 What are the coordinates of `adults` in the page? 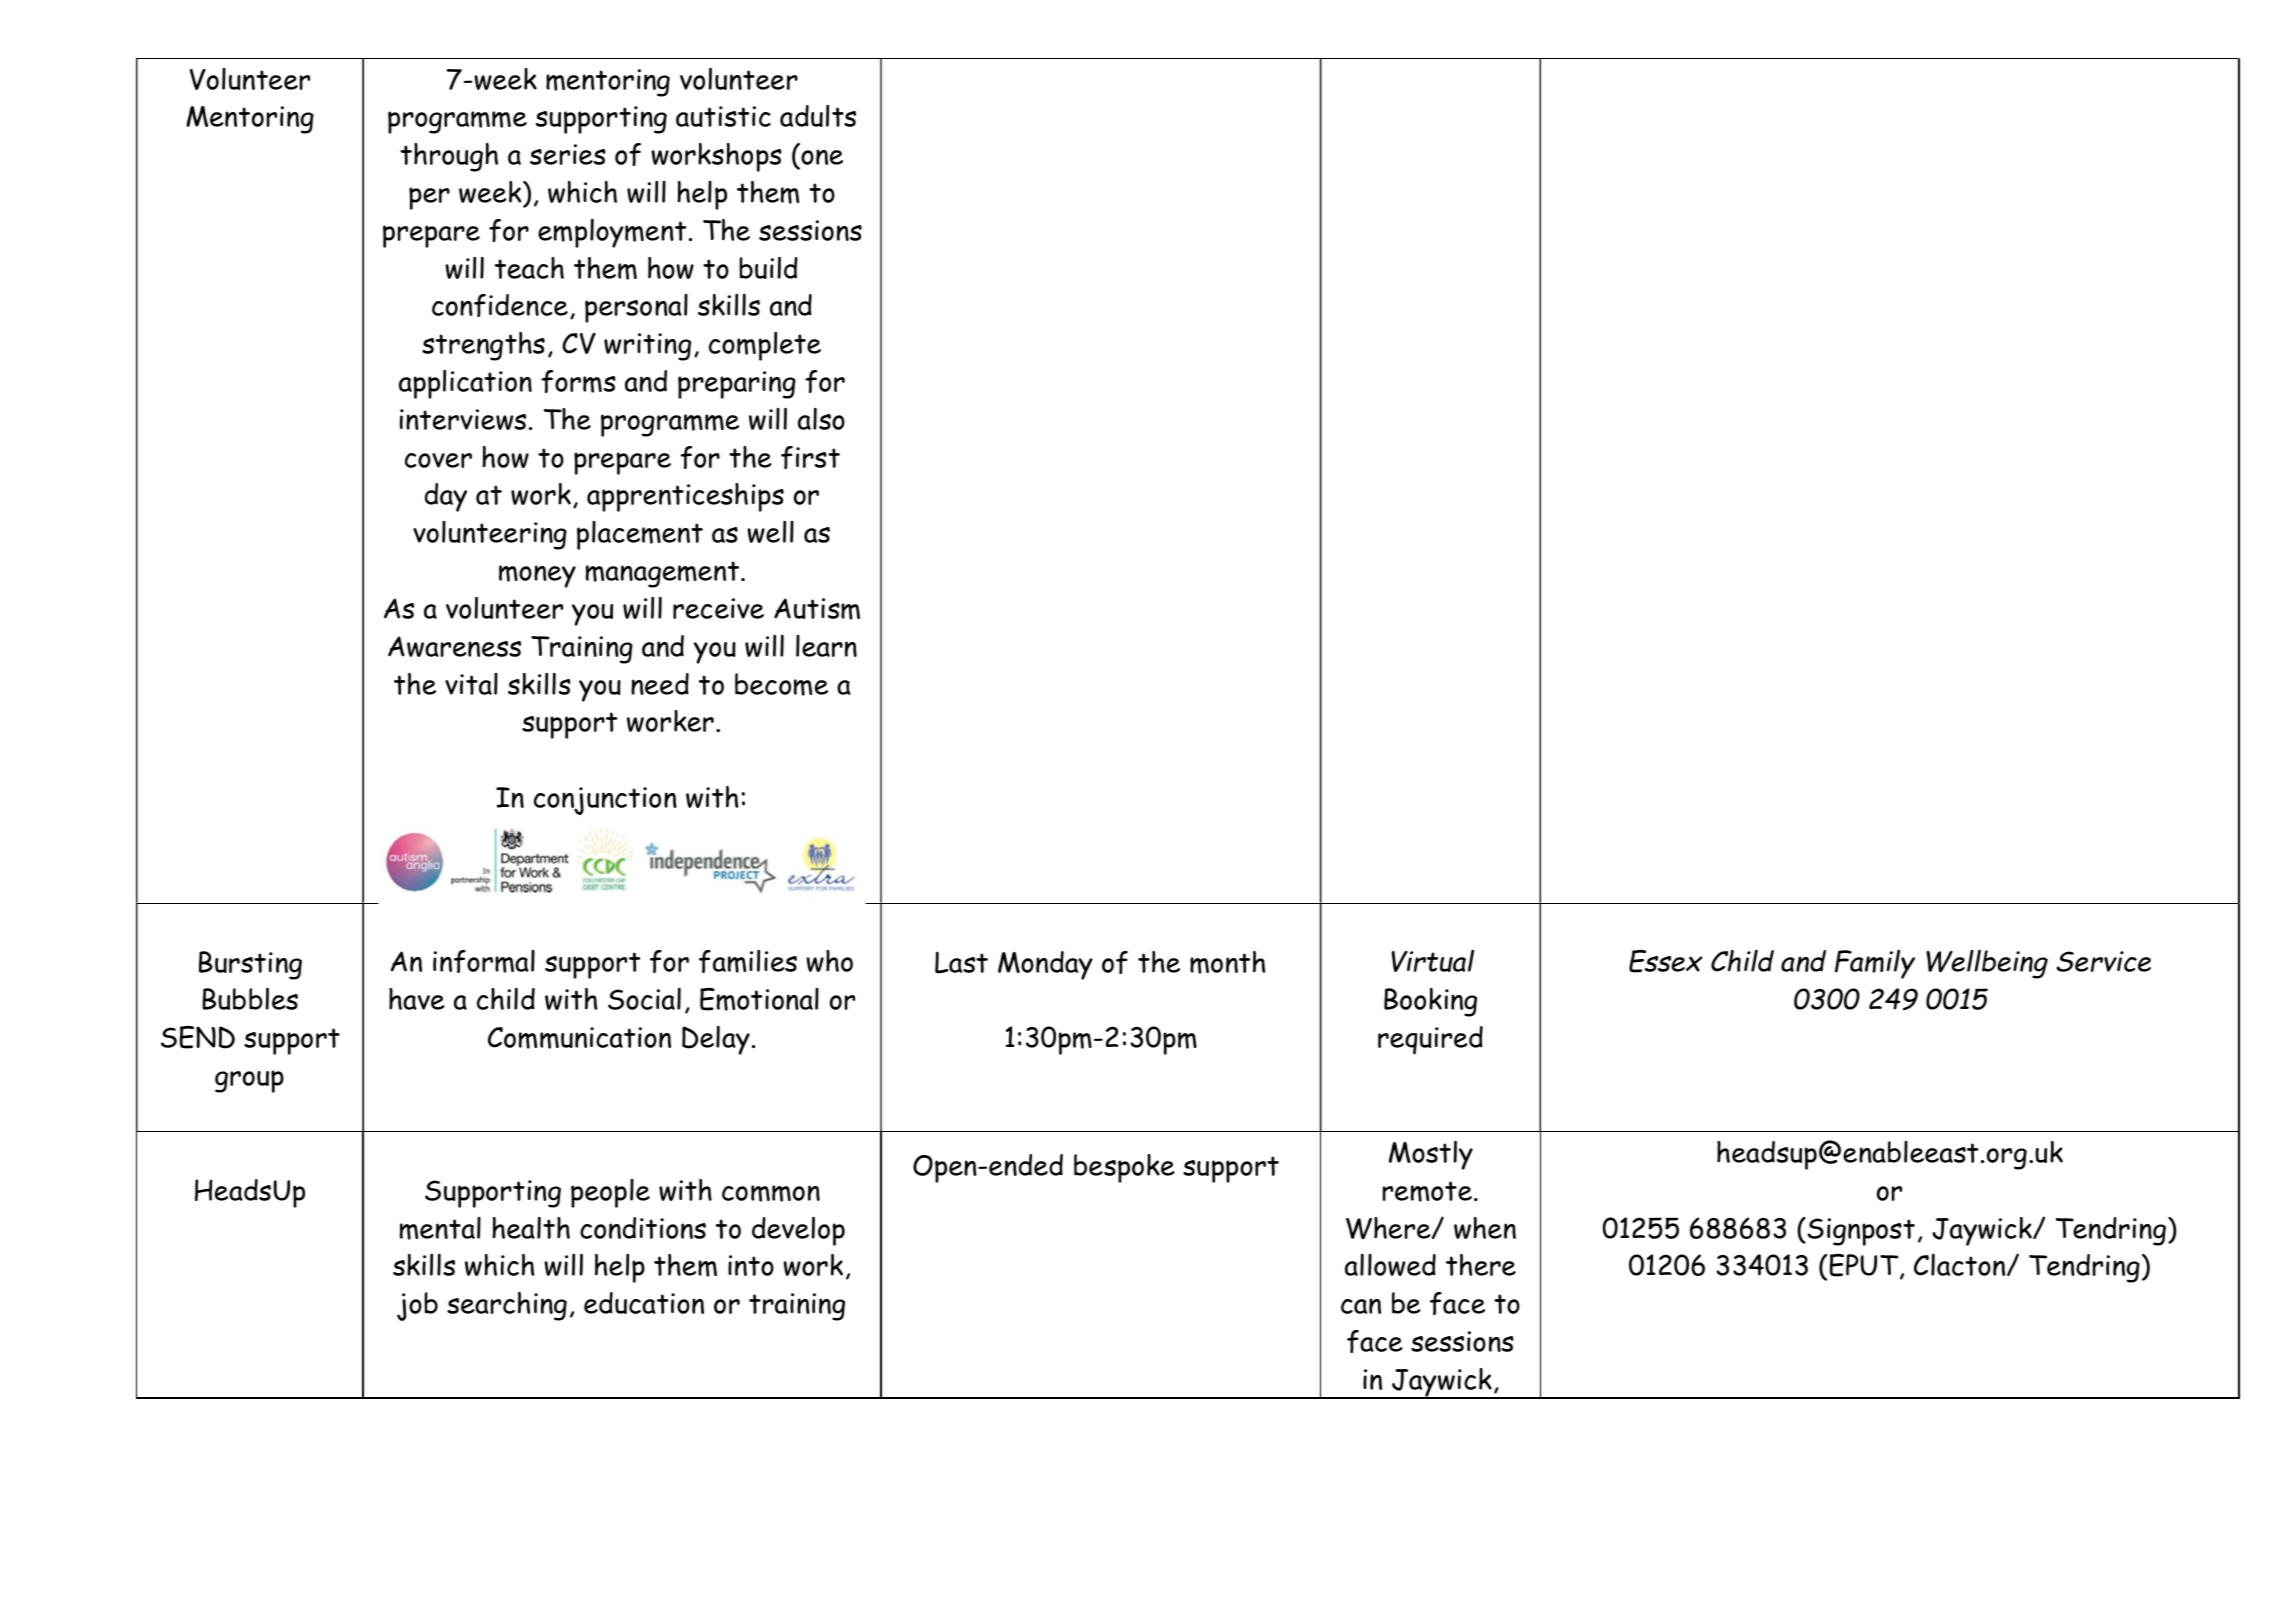 It's located at (818, 116).
